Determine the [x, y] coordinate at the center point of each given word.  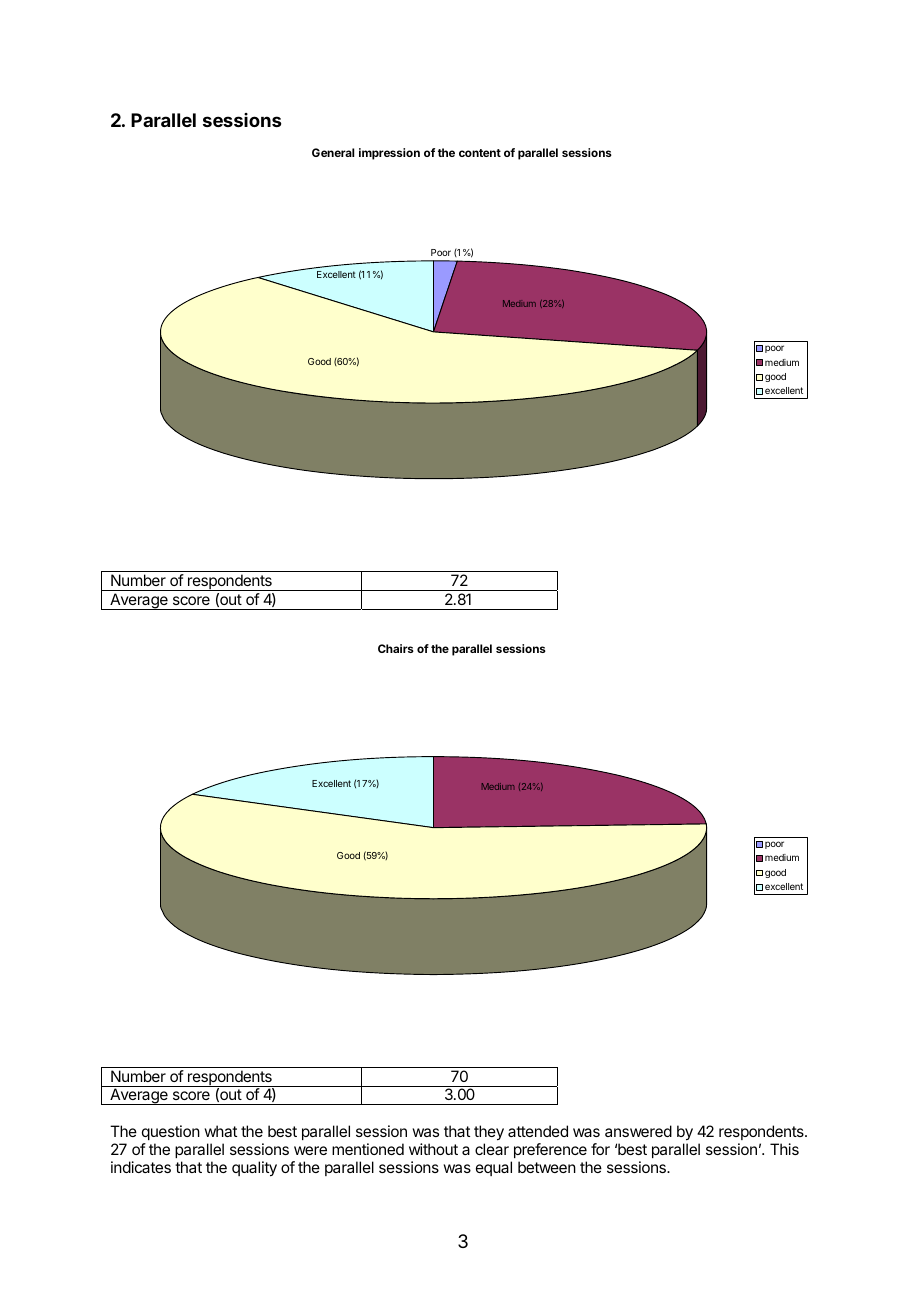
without [433, 1149]
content [480, 153]
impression [389, 154]
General [333, 152]
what [220, 1131]
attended [538, 1131]
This [784, 1149]
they [489, 1133]
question [171, 1132]
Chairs [396, 648]
